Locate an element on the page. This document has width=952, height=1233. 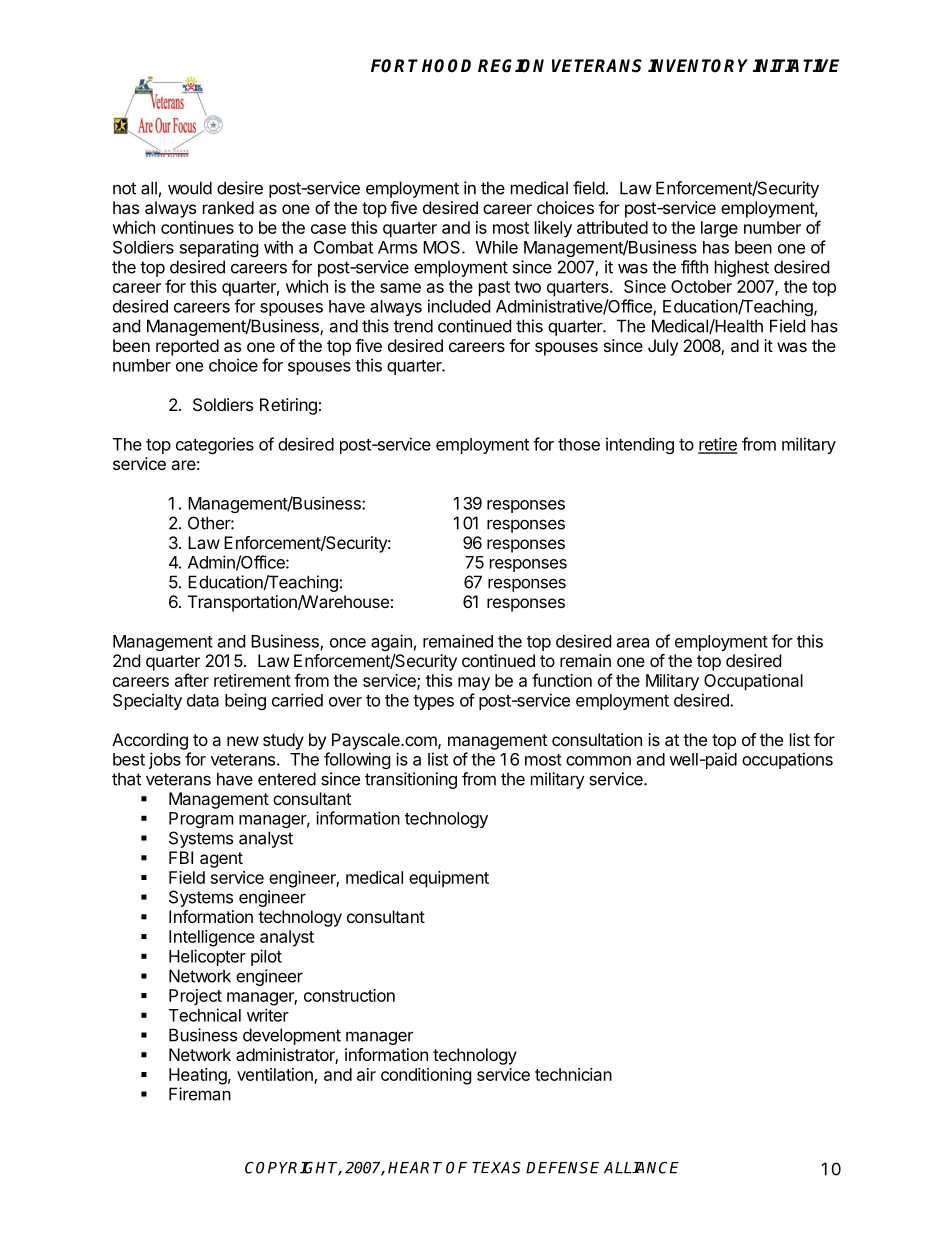
TEXAS is located at coordinates (496, 1167).
